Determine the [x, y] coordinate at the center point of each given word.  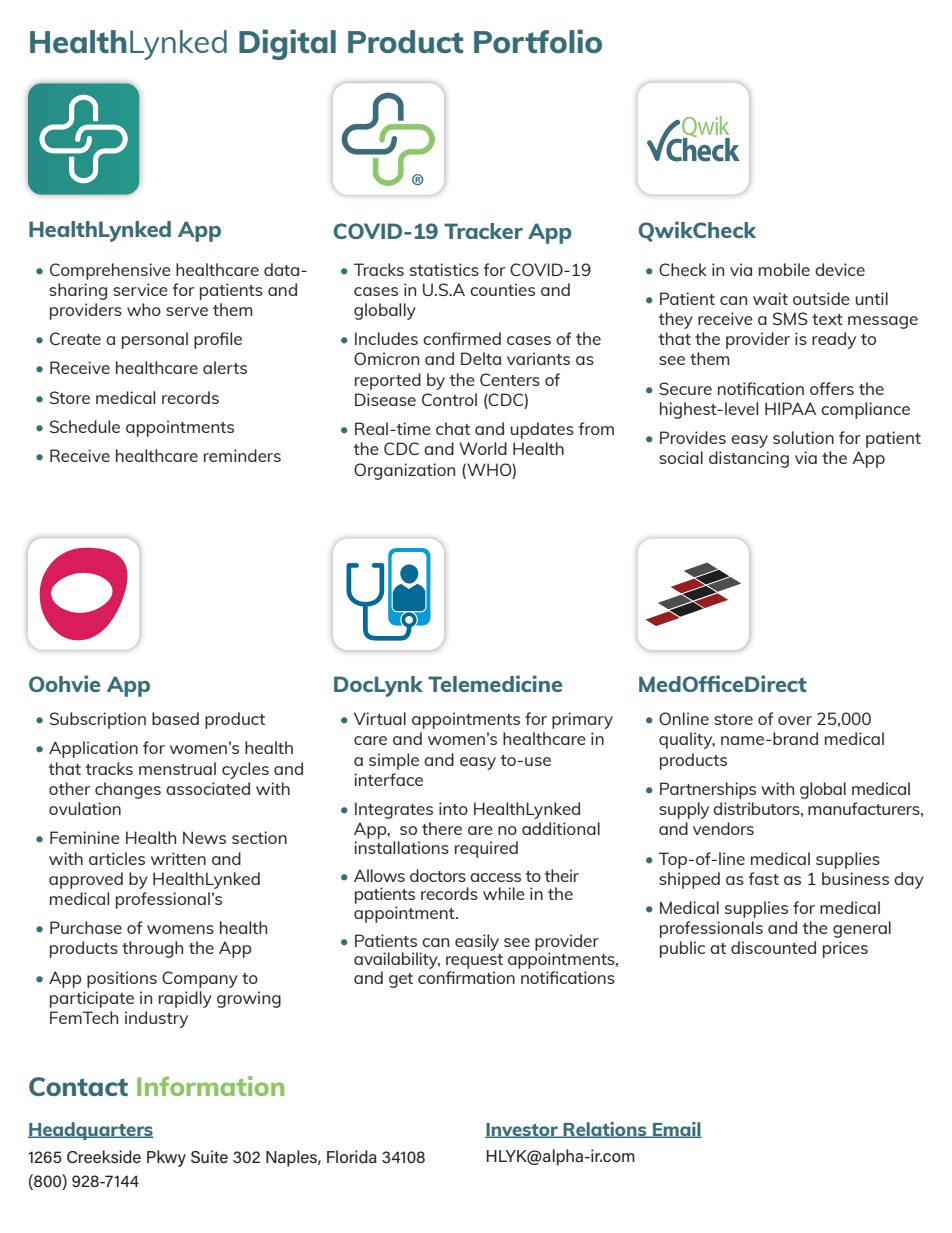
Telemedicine [495, 683]
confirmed [462, 338]
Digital [287, 44]
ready [834, 340]
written [178, 858]
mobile [784, 269]
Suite [209, 1156]
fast [764, 878]
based [175, 718]
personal [155, 340]
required [486, 849]
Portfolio [538, 41]
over [795, 720]
